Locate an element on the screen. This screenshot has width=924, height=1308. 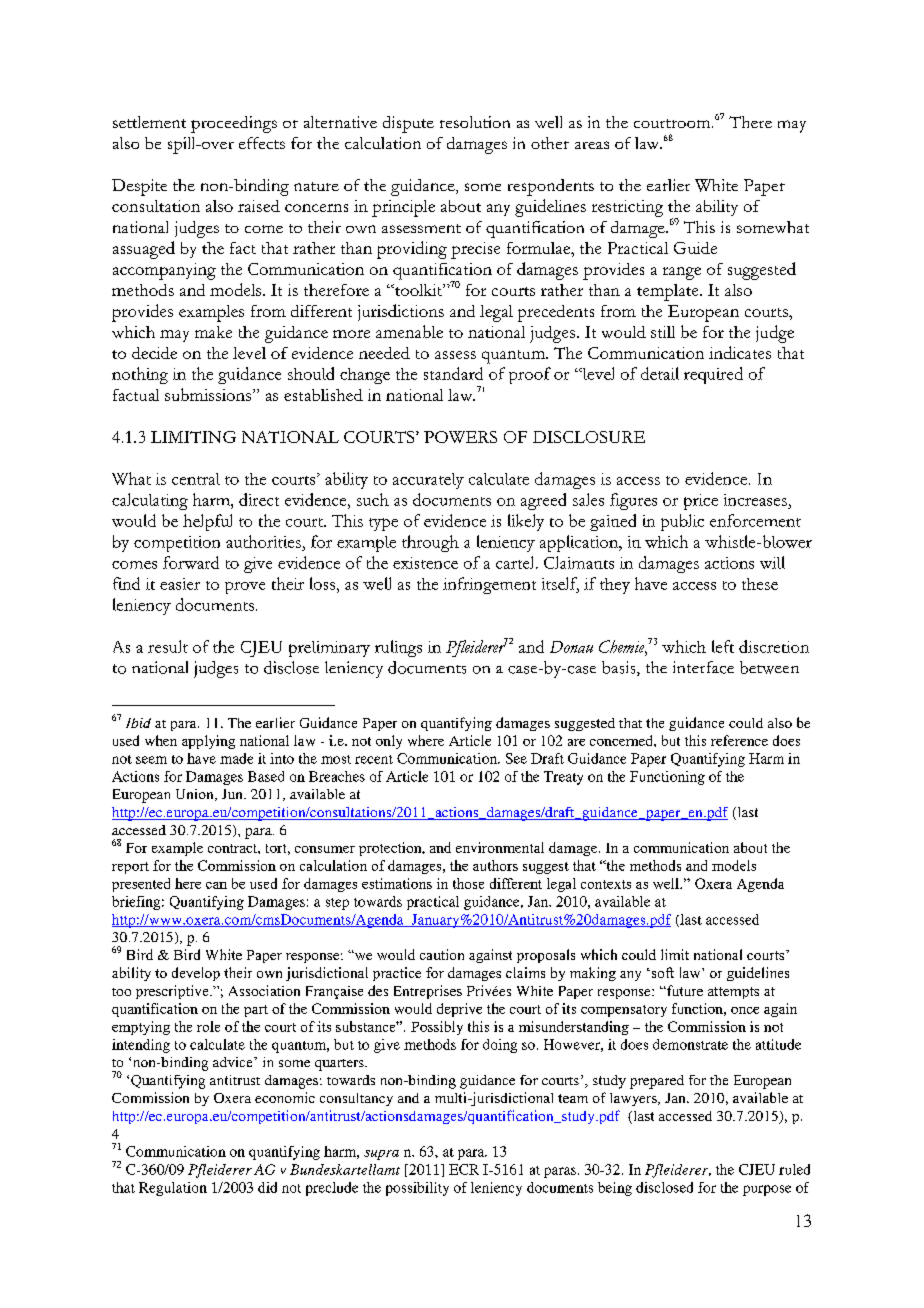
POWERS is located at coordinates (460, 437).
